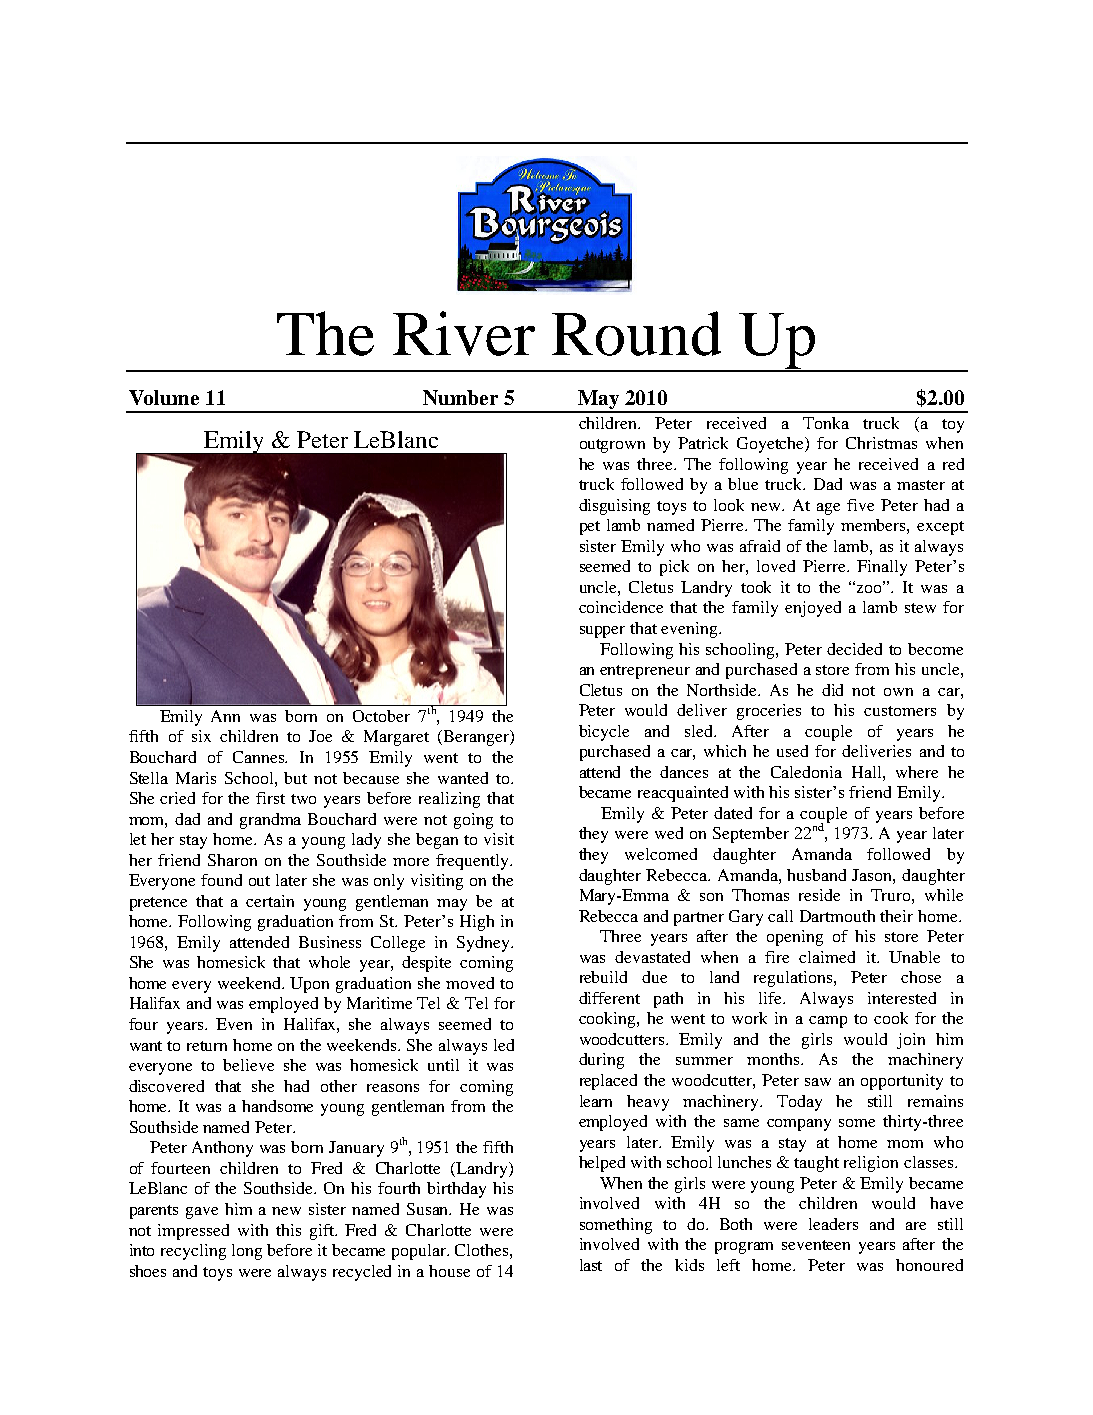  Describe the element at coordinates (591, 1265) in the document. I see `last` at that location.
